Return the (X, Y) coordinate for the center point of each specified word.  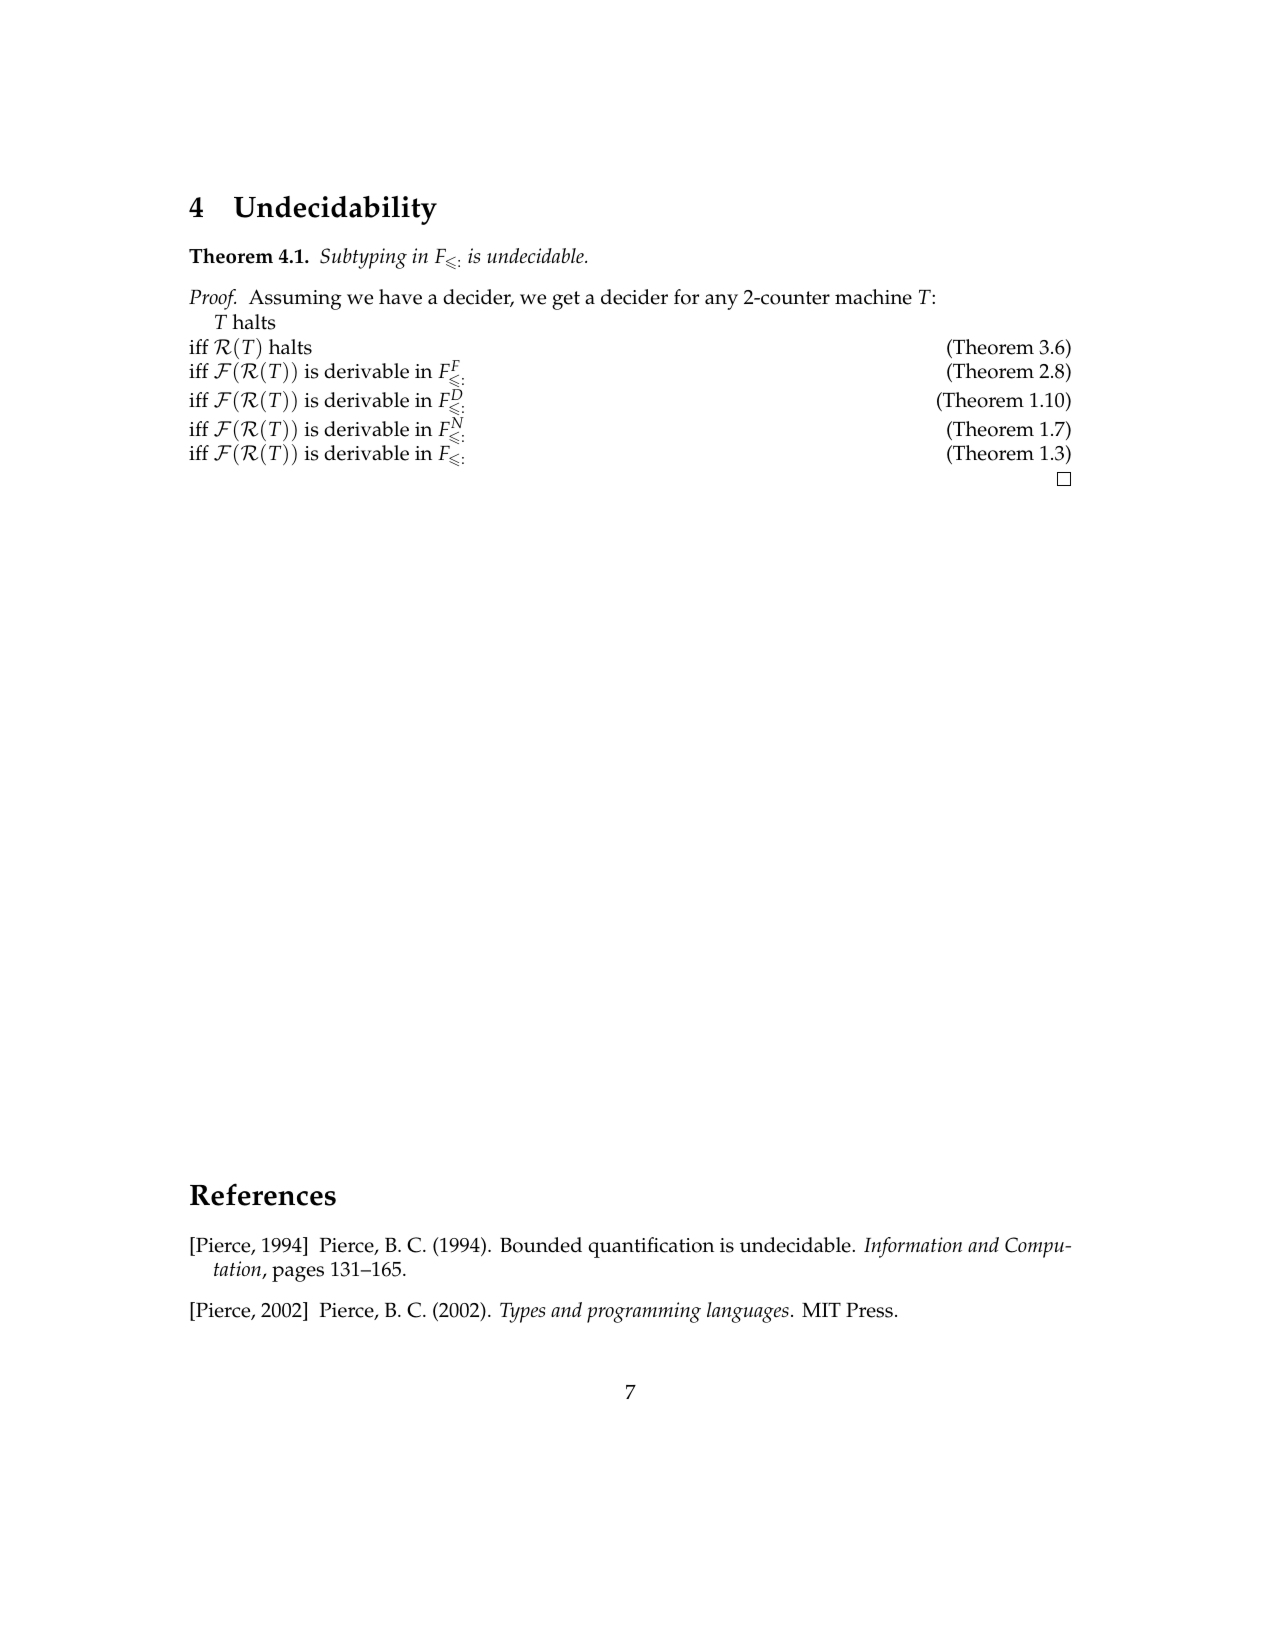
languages (748, 1312)
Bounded (541, 1245)
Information (913, 1247)
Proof (212, 299)
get (566, 300)
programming (644, 1312)
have (400, 297)
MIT (821, 1310)
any (721, 302)
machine (873, 297)
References (263, 1194)
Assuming (295, 299)
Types (522, 1312)
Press (869, 1310)
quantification (651, 1247)
